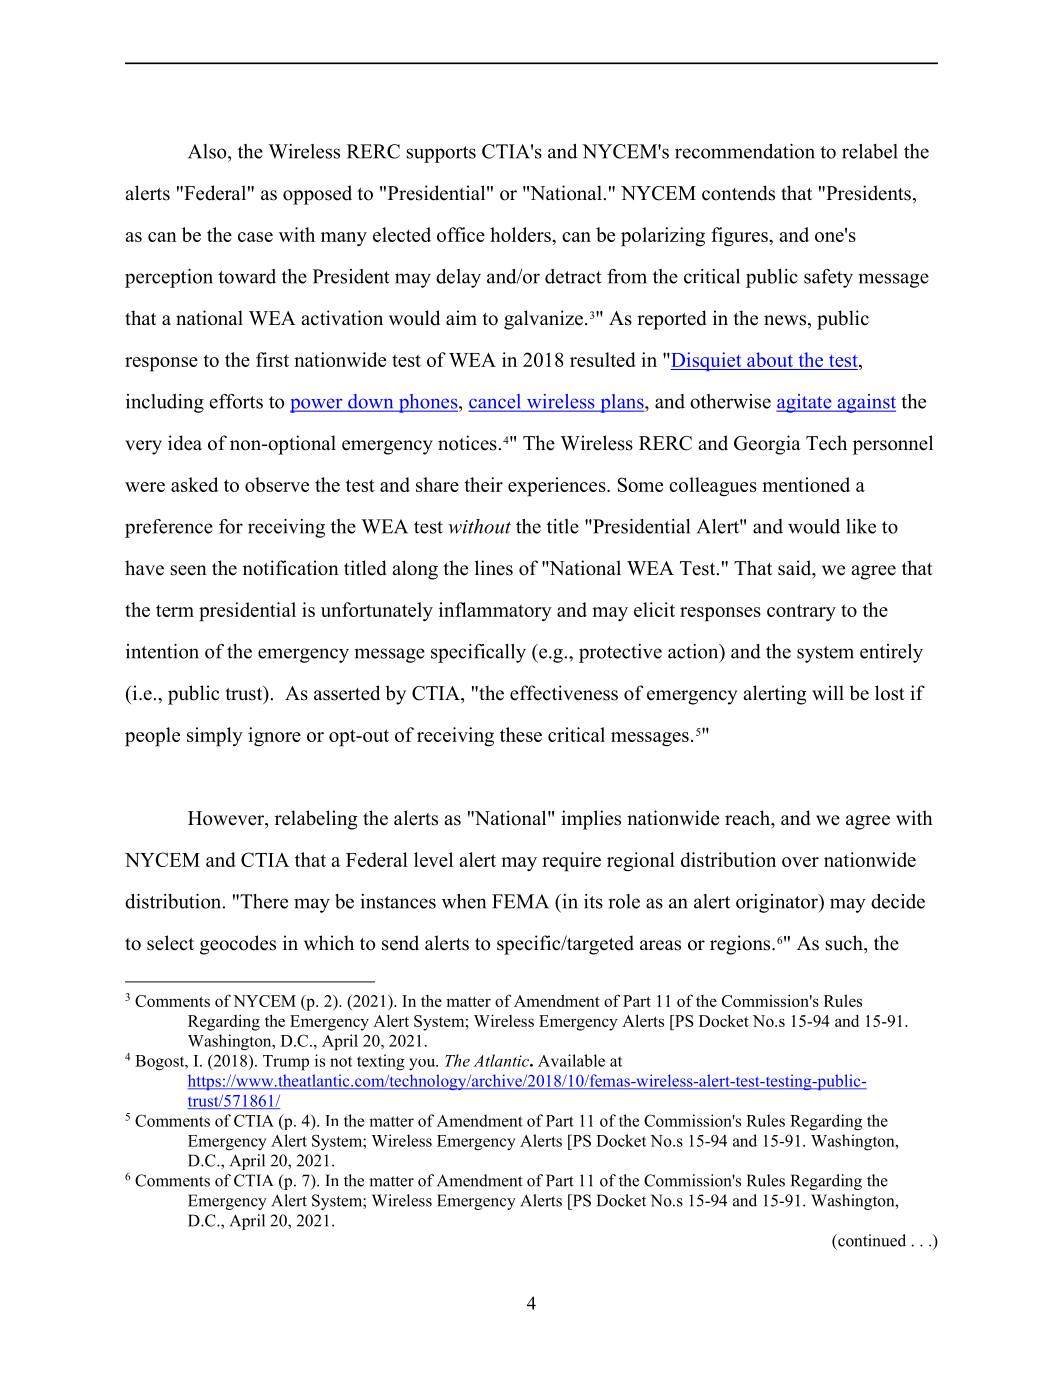 The width and height of the document is (1063, 1375). What do you see at coordinates (208, 151) in the document?
I see `Also` at bounding box center [208, 151].
